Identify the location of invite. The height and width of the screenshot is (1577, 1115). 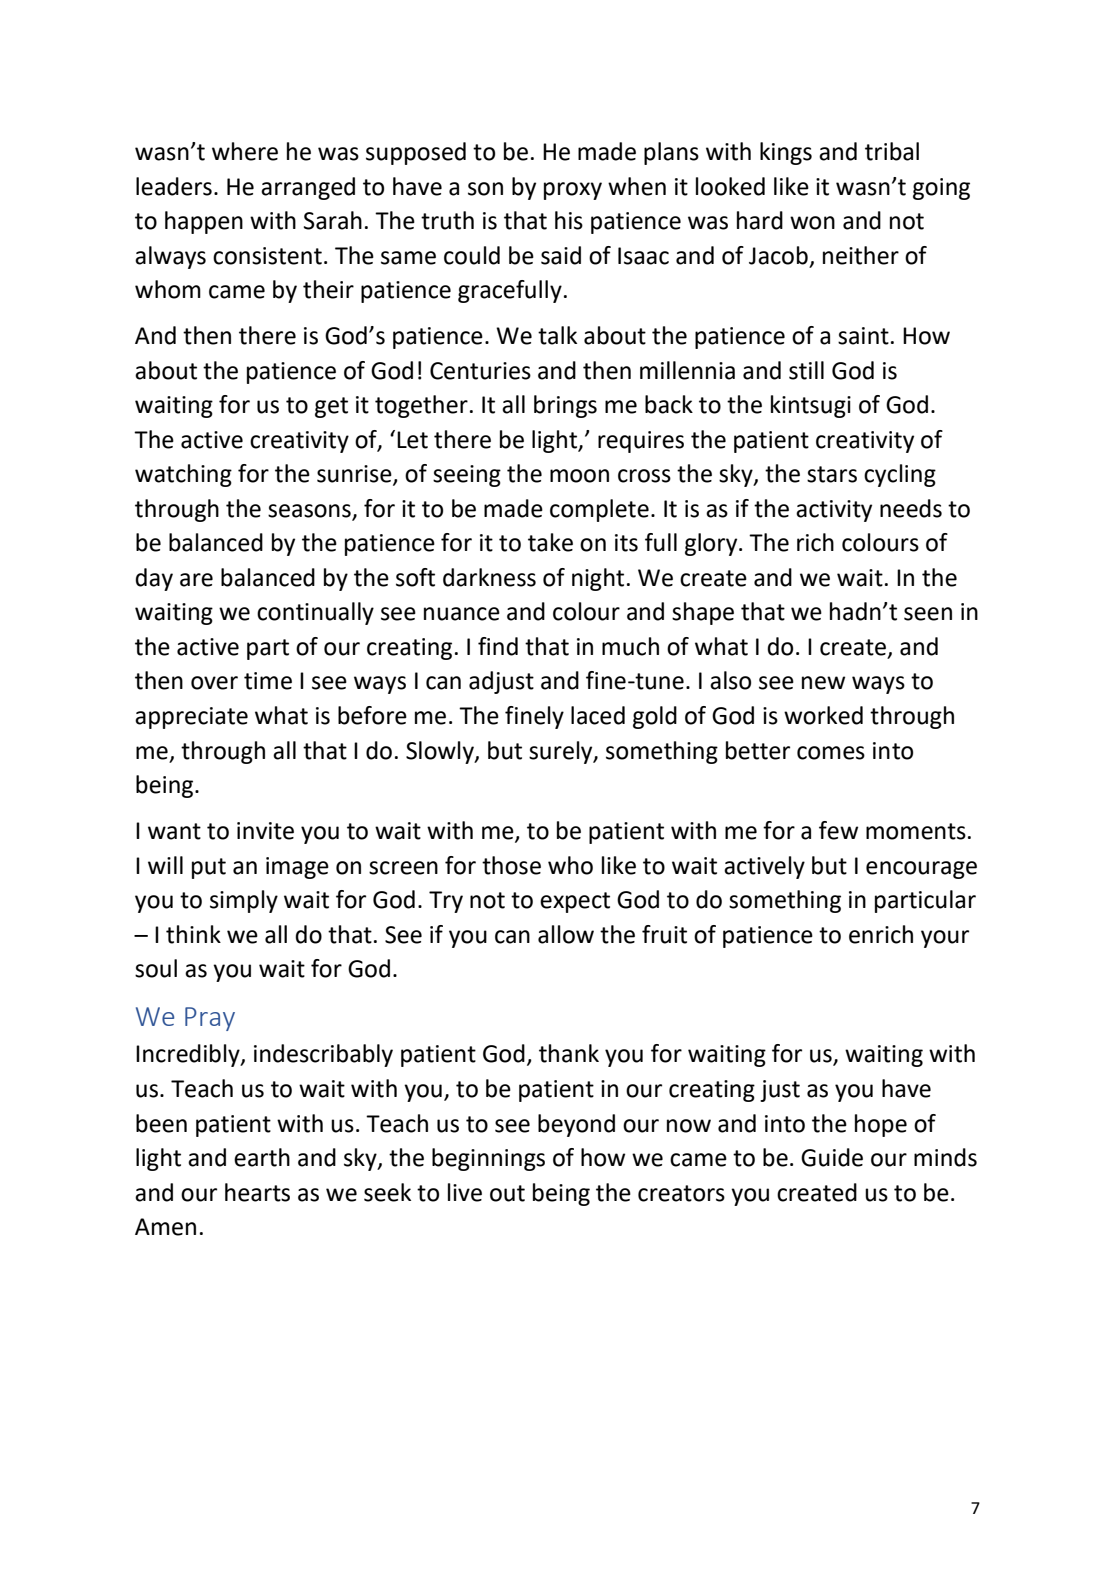
(265, 831).
